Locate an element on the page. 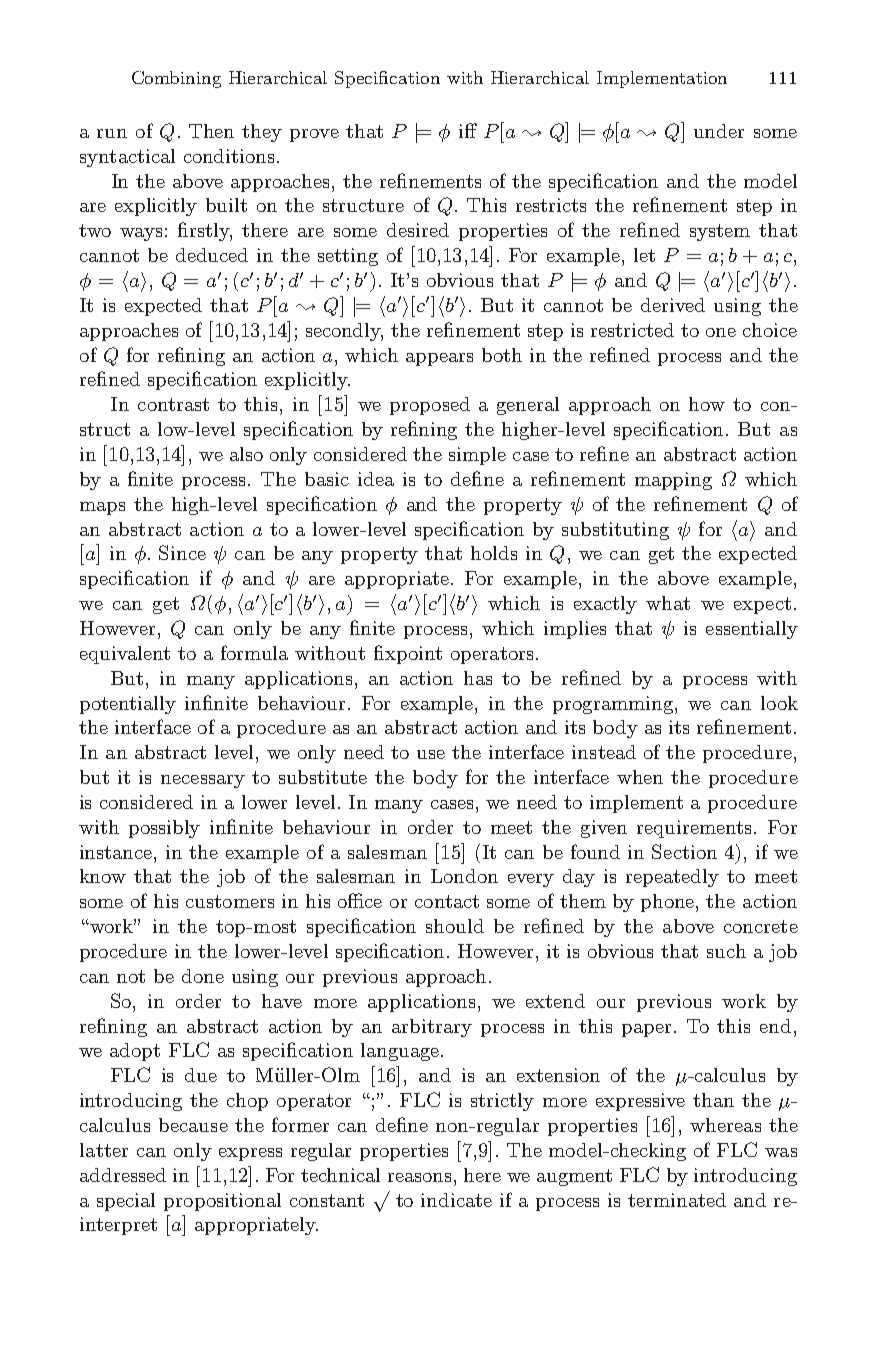  under is located at coordinates (719, 131).
